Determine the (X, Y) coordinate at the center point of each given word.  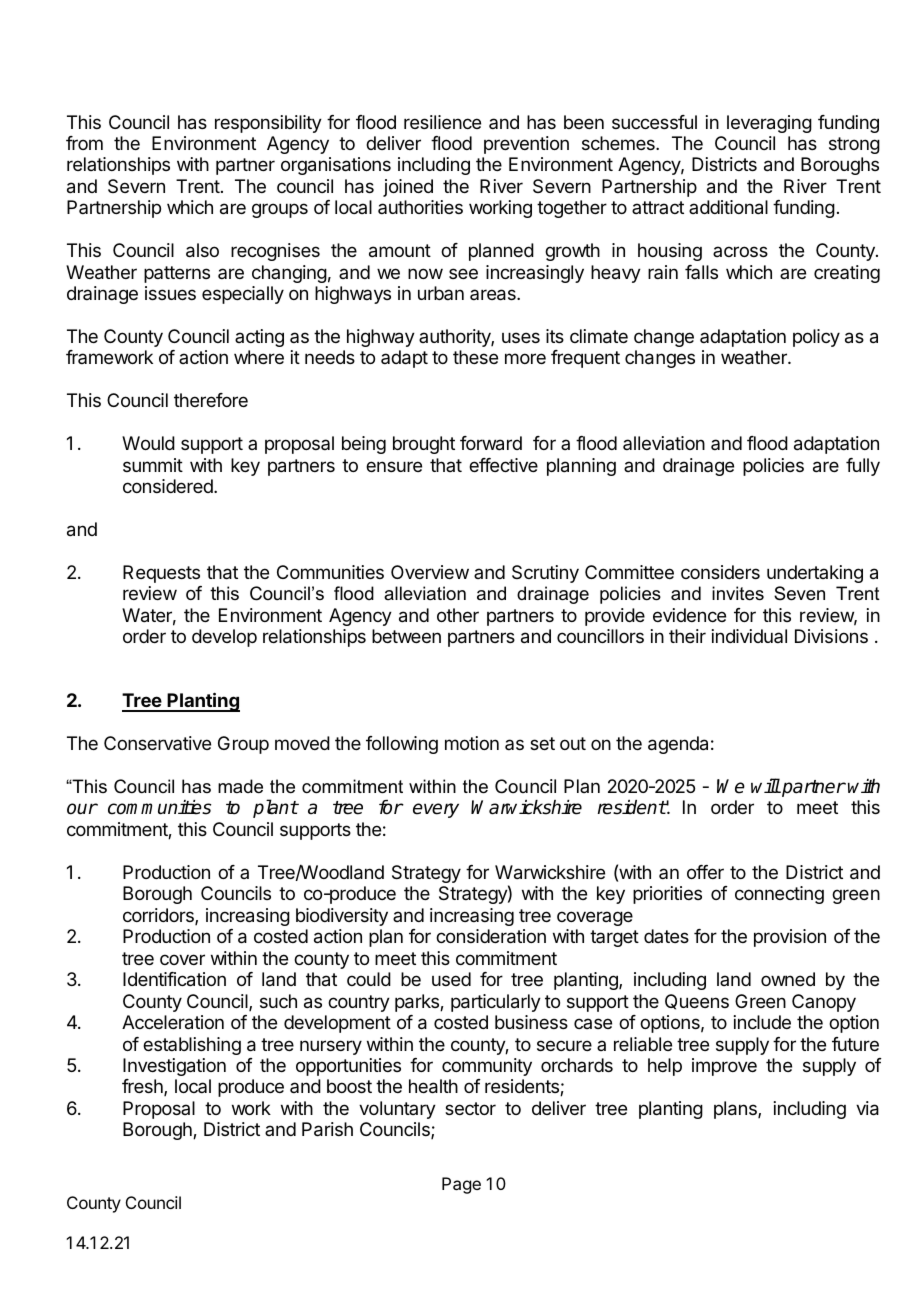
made (240, 786)
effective (503, 465)
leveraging (769, 124)
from (84, 143)
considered (169, 486)
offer (705, 872)
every (436, 810)
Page (461, 1185)
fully (863, 467)
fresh (143, 1087)
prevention (526, 145)
